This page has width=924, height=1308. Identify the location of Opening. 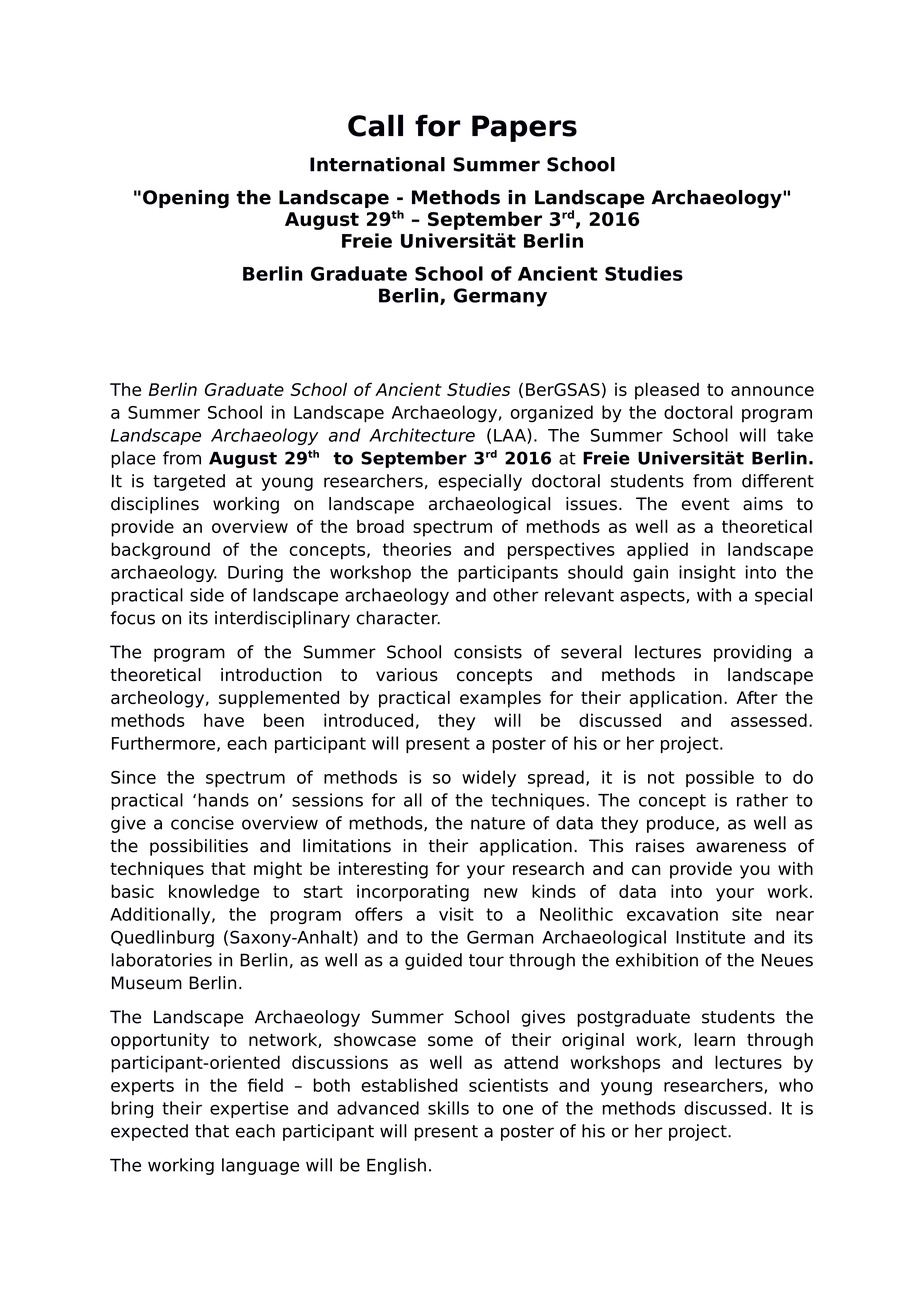
(186, 199).
